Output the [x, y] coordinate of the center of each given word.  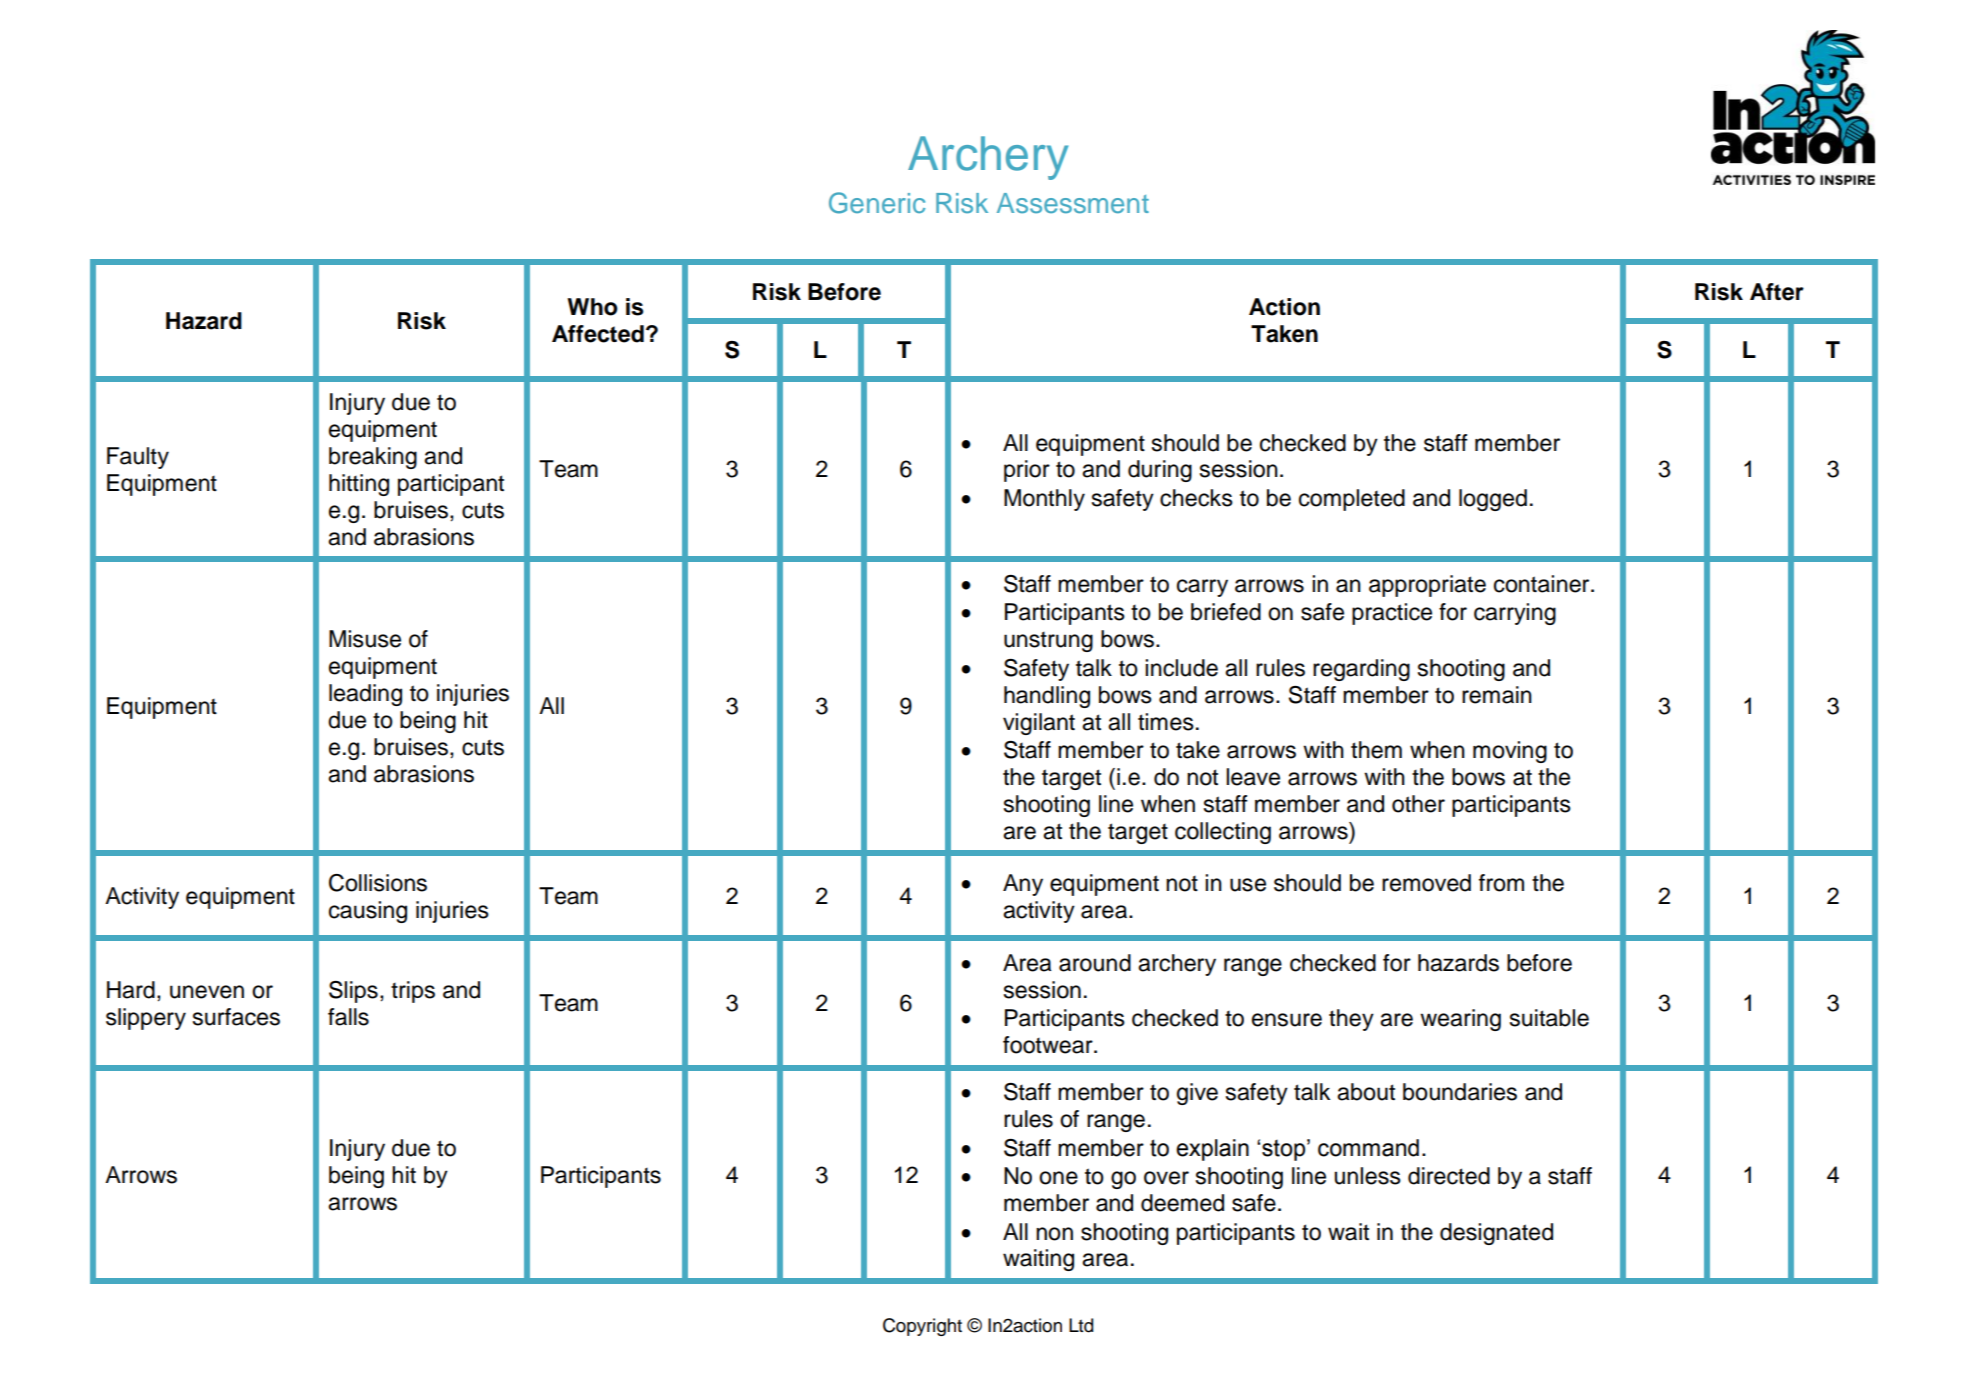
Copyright [922, 1327]
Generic [877, 203]
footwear [1049, 1045]
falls [348, 1017]
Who [592, 307]
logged [1493, 500]
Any [1023, 885]
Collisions [378, 883]
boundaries [1460, 1092]
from [1501, 883]
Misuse [365, 639]
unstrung [1048, 642]
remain [1497, 695]
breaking [373, 458]
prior [1027, 471]
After [1777, 292]
